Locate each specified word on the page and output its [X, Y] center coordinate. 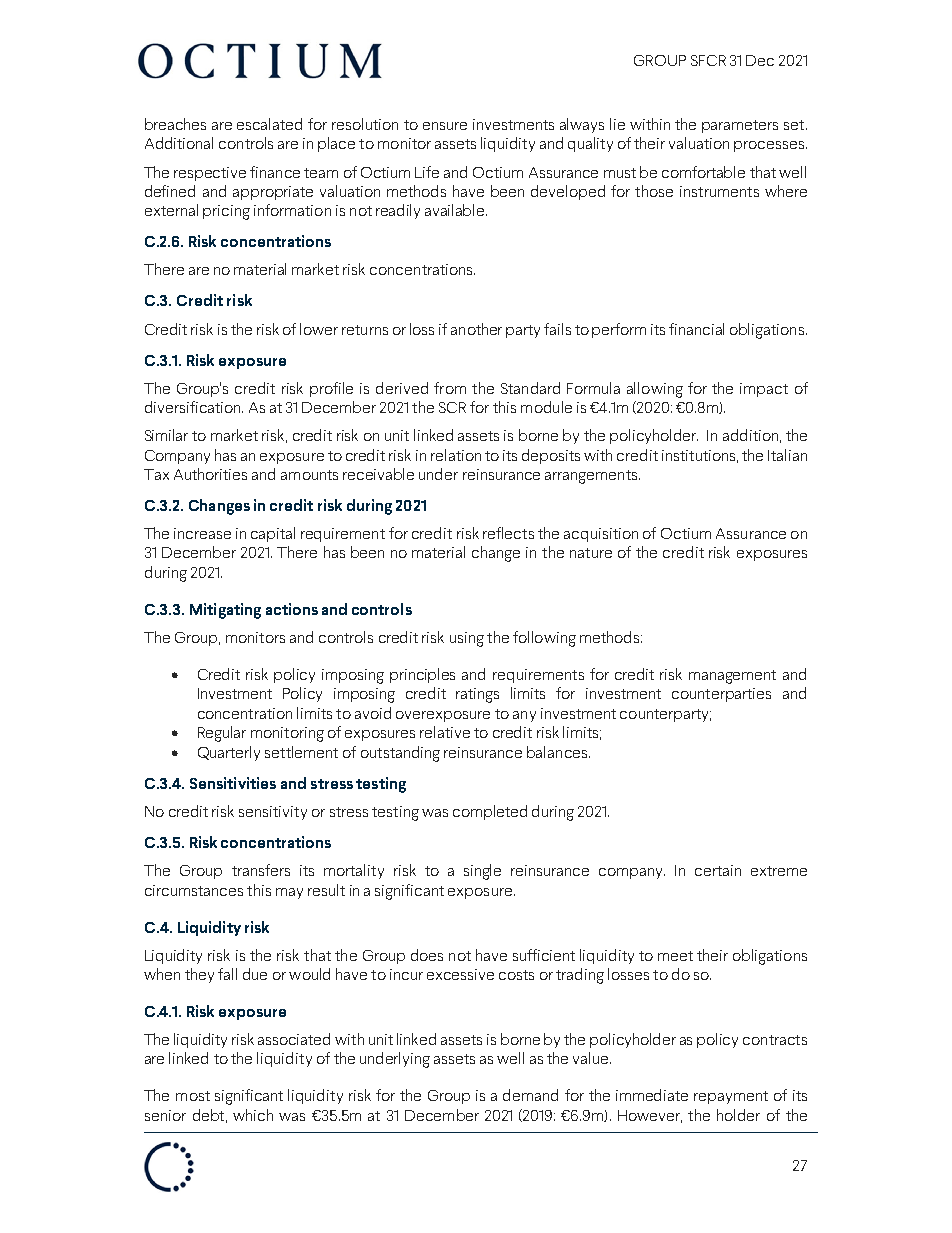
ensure [445, 126]
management [732, 677]
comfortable [703, 172]
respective [210, 174]
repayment [731, 1097]
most [193, 1096]
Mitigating [225, 611]
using [467, 639]
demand [530, 1095]
